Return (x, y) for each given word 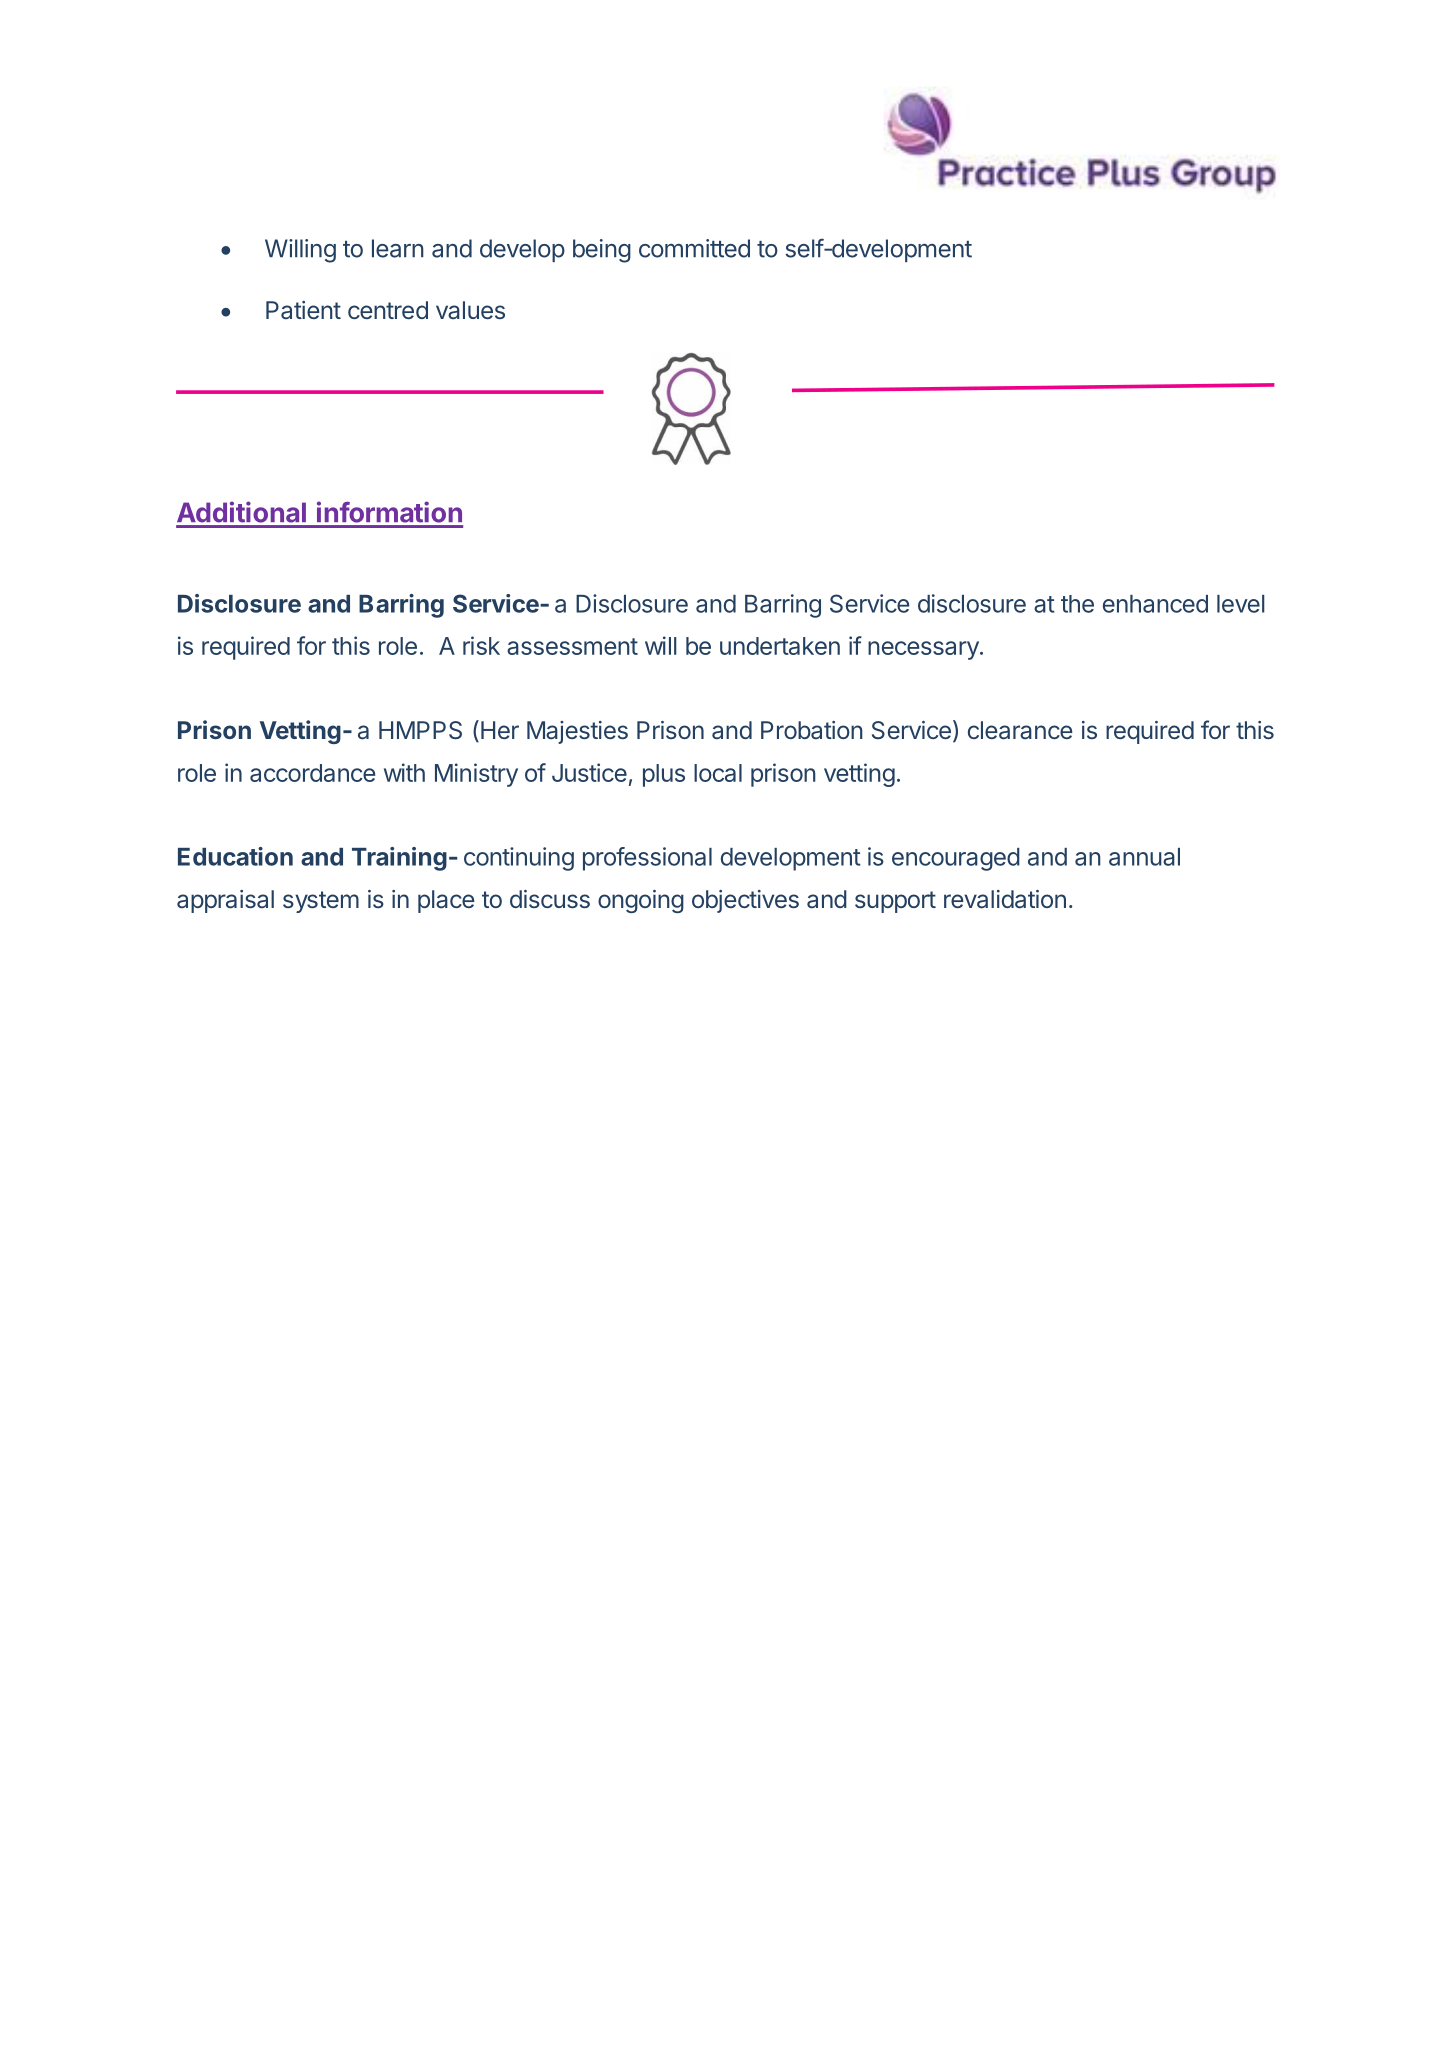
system (321, 902)
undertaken (780, 646)
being (602, 251)
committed (694, 248)
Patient (303, 310)
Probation (812, 730)
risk (481, 645)
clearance (1020, 730)
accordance (312, 773)
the (1077, 604)
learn (398, 248)
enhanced (1155, 604)
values (470, 310)
